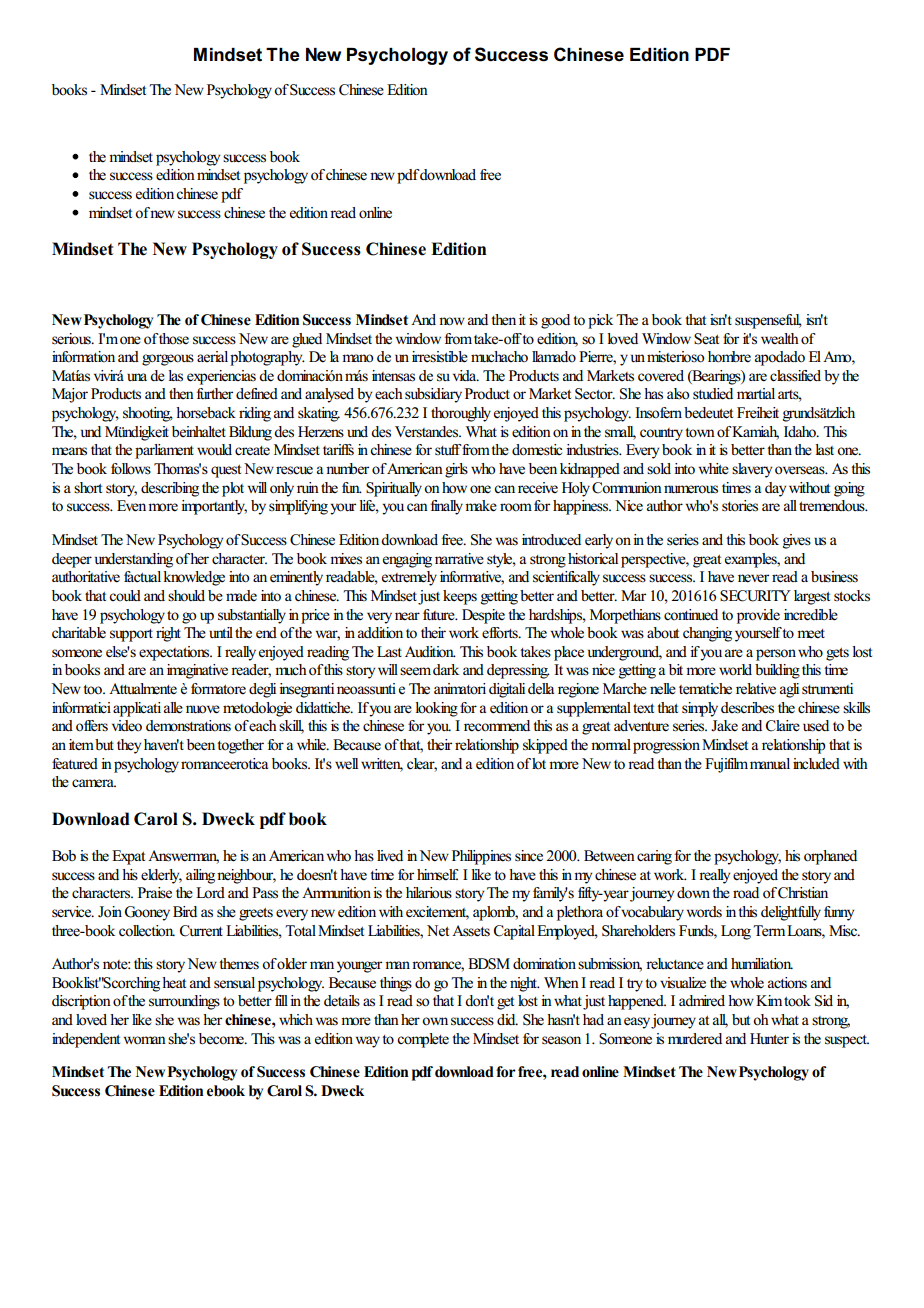 The width and height of the screenshot is (924, 1308). What do you see at coordinates (780, 339) in the screenshot?
I see `wealth` at bounding box center [780, 339].
